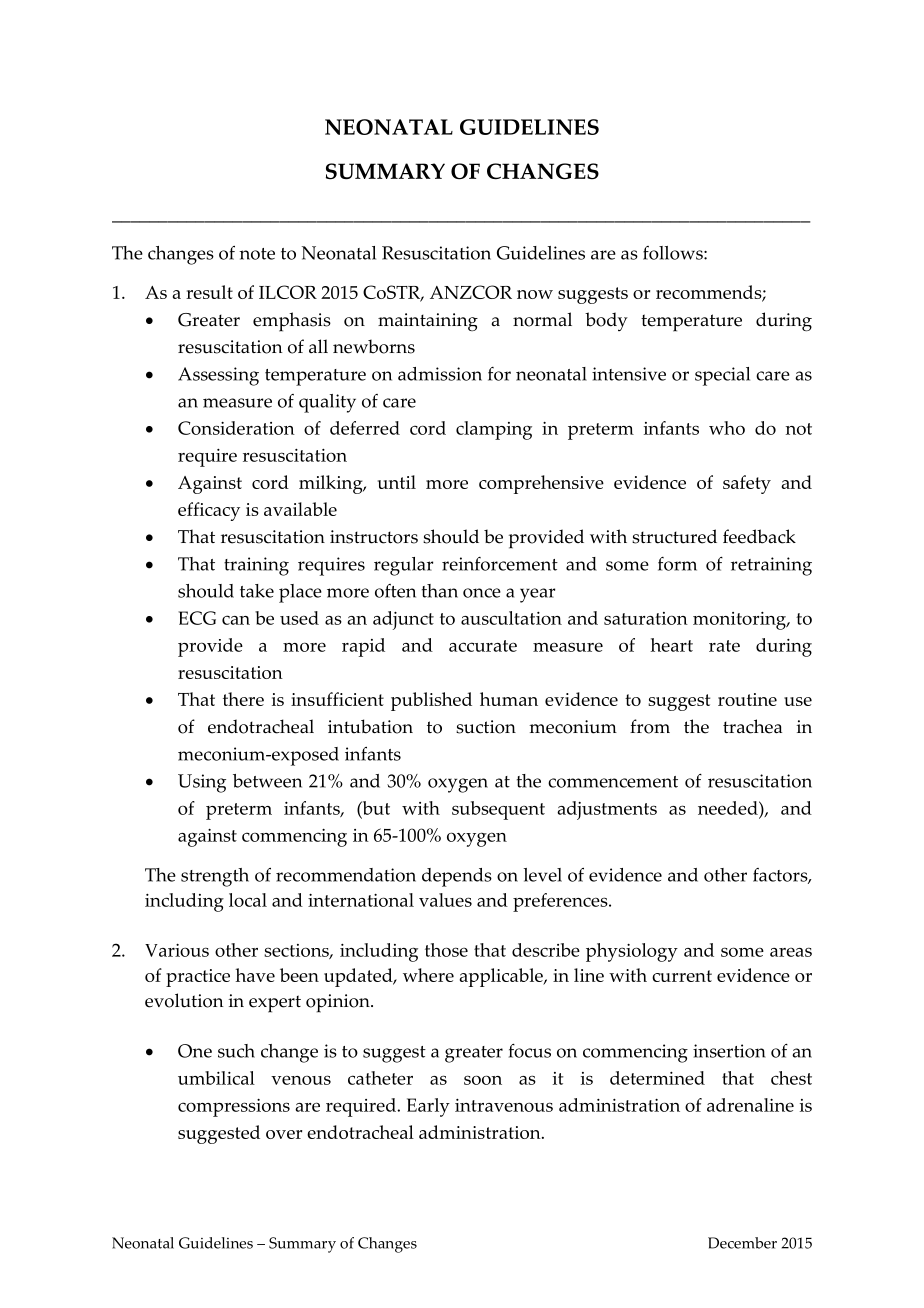  Describe the element at coordinates (677, 564) in the screenshot. I see `form` at that location.
